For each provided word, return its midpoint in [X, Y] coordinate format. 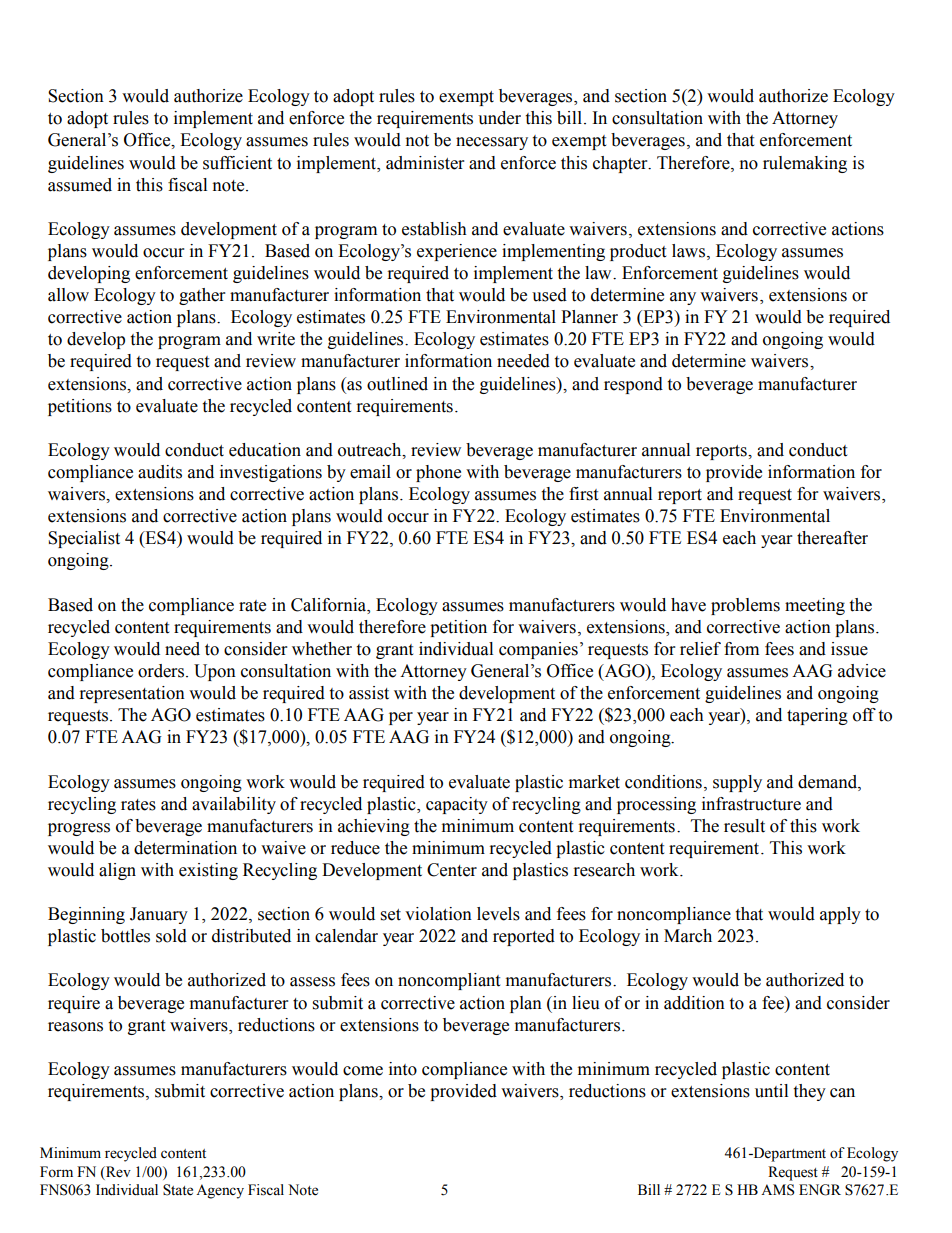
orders [161, 671]
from [741, 649]
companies [538, 650]
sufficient [237, 163]
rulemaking [805, 164]
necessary [492, 143]
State [178, 1190]
